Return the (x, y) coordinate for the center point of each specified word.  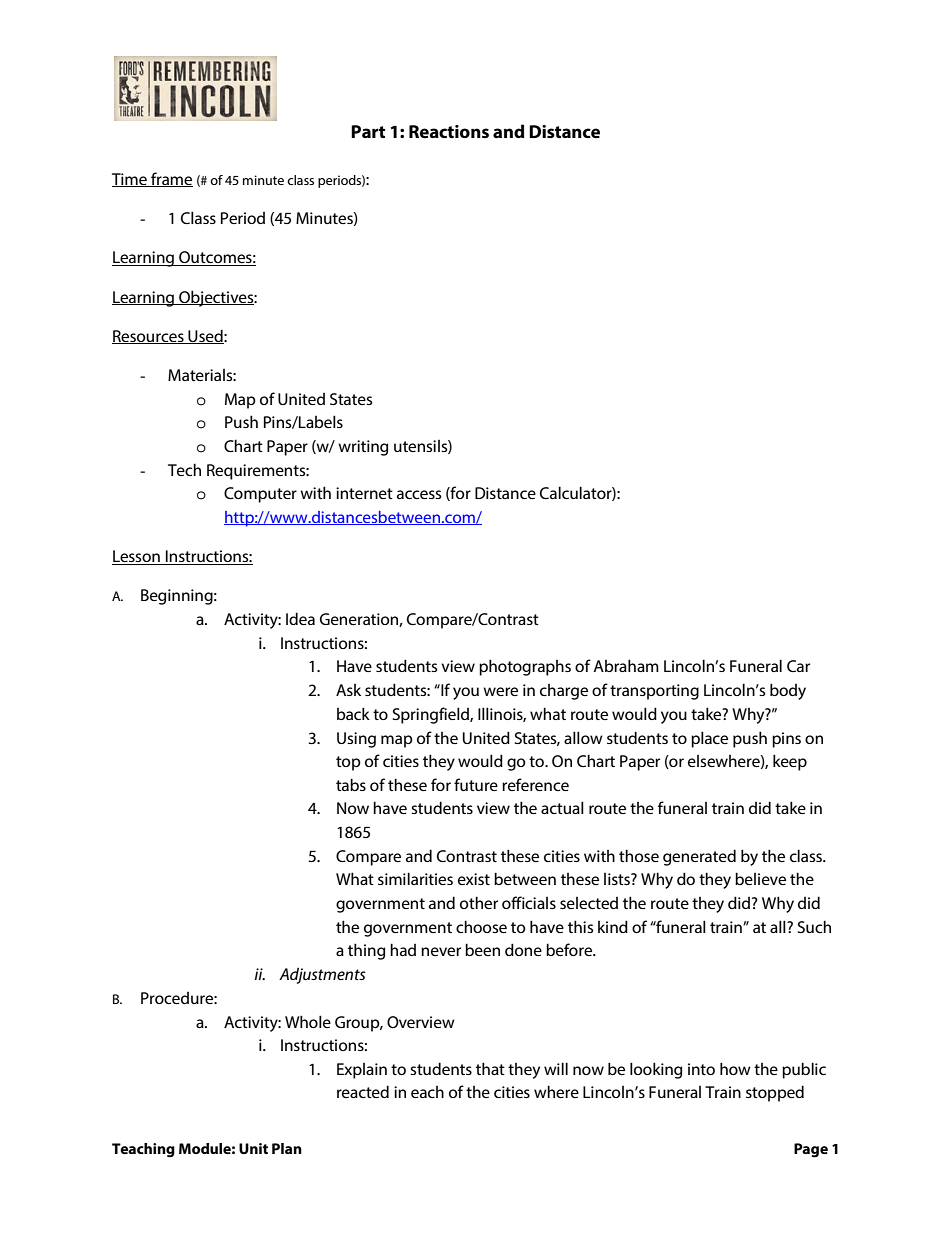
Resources (149, 337)
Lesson (137, 557)
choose (481, 926)
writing (363, 448)
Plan (287, 1148)
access (419, 494)
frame (171, 179)
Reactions (449, 132)
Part (368, 131)
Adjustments (322, 975)
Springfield (432, 715)
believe (760, 878)
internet (364, 493)
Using (356, 740)
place (709, 739)
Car (798, 666)
